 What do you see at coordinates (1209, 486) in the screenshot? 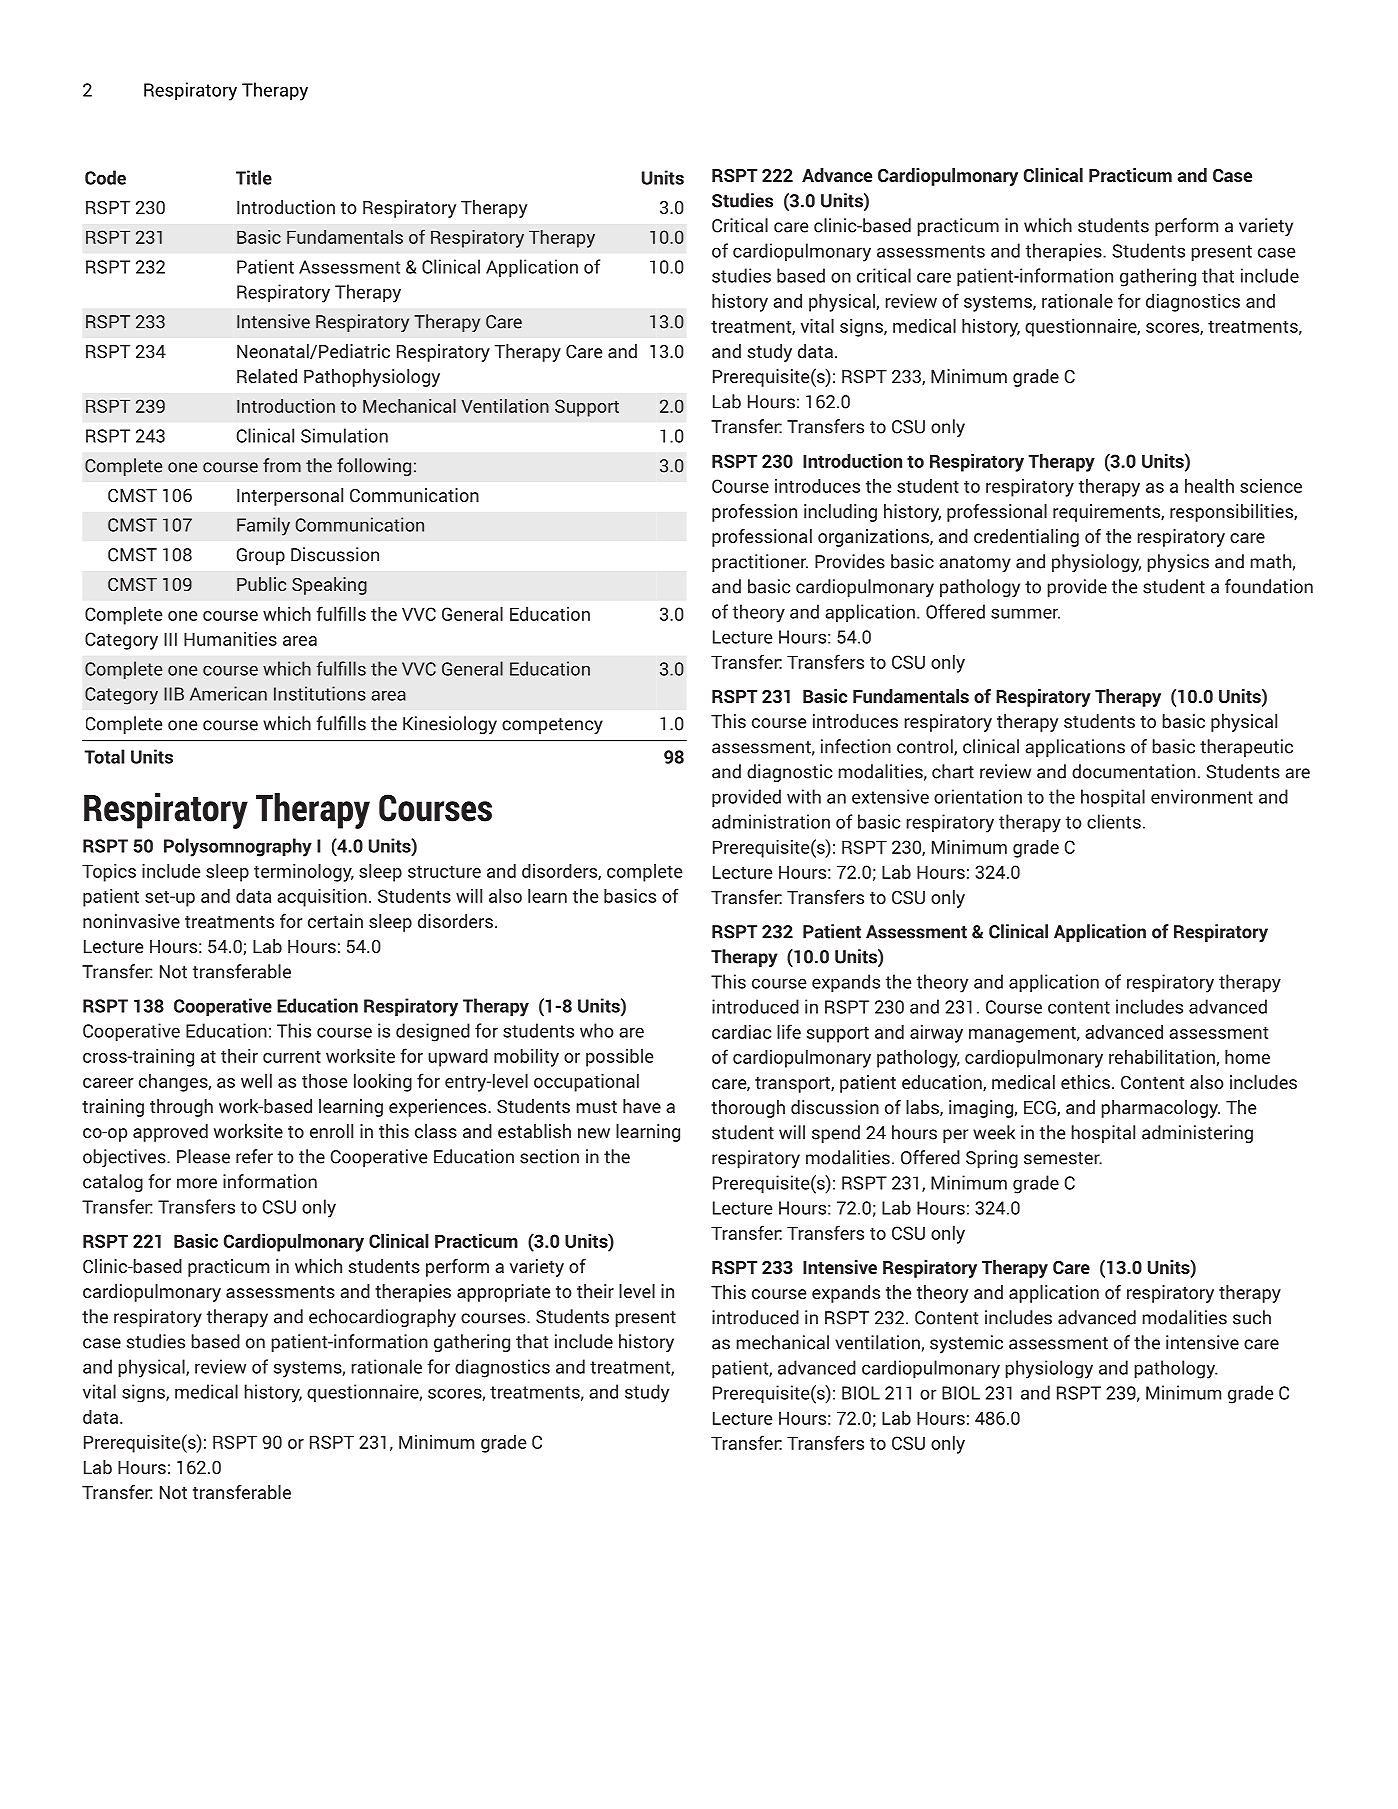
I see `health` at bounding box center [1209, 486].
